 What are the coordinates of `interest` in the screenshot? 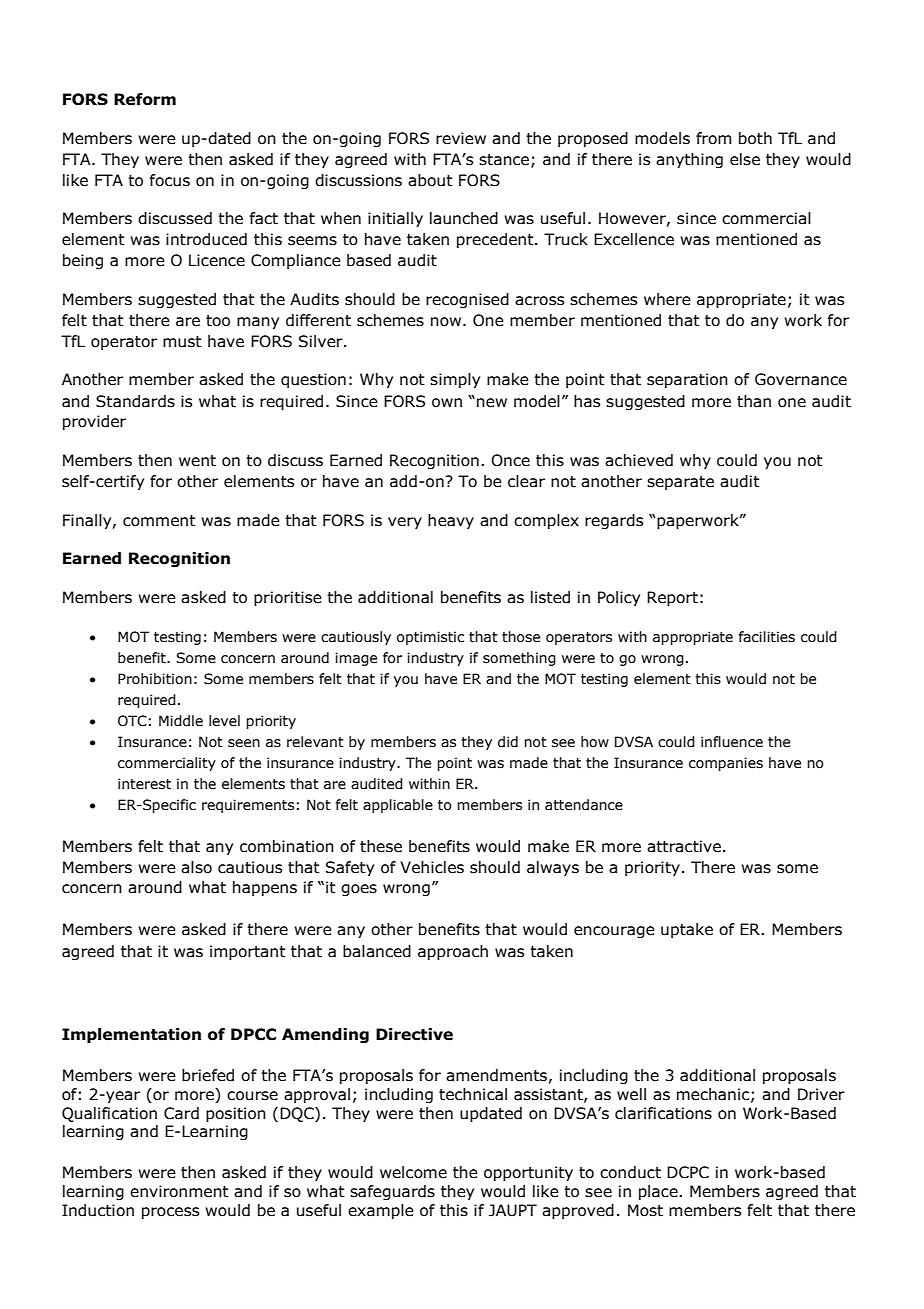 It's located at (144, 784).
